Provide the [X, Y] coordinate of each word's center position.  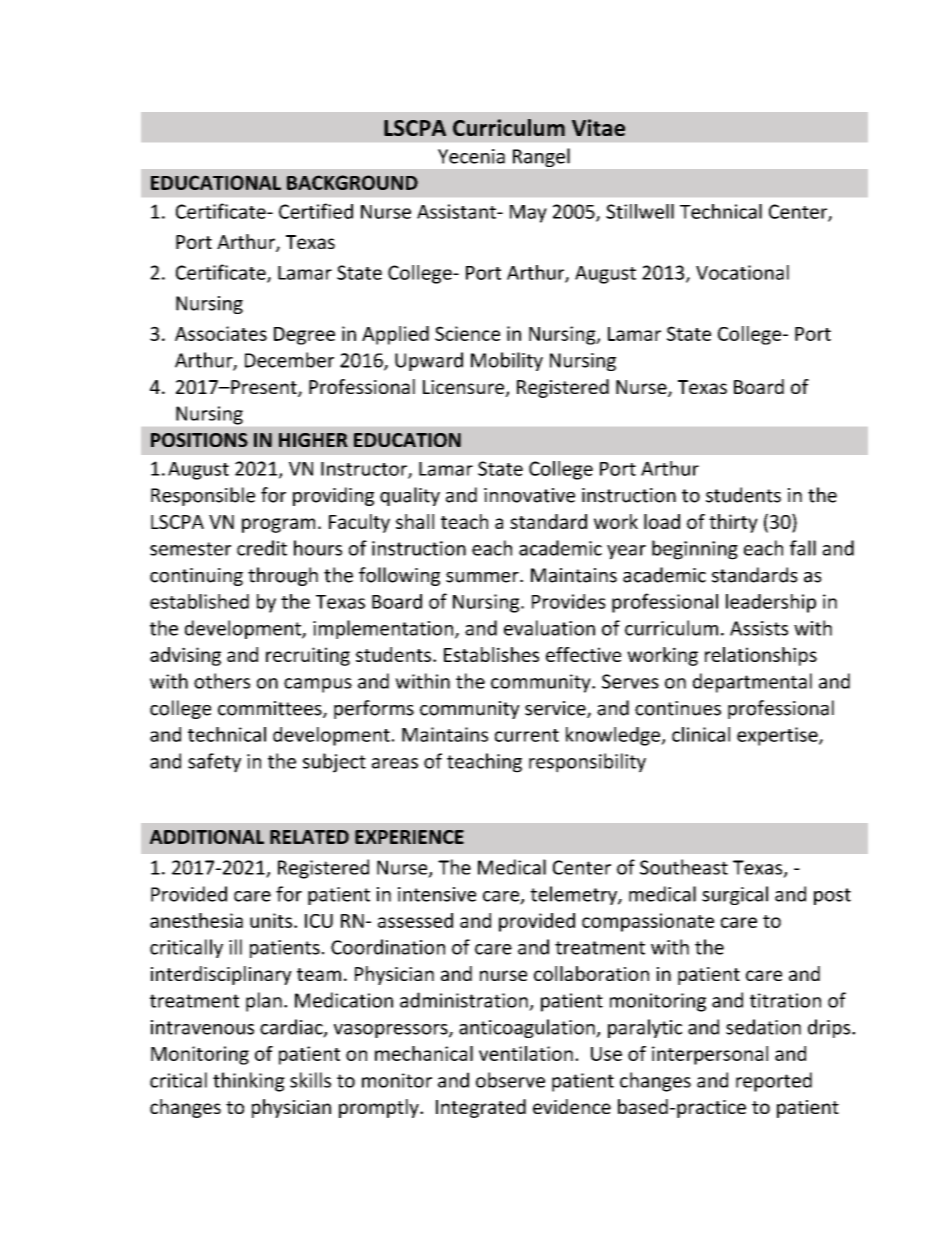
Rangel [541, 157]
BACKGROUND [352, 182]
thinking [249, 1082]
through [283, 576]
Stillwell [640, 211]
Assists [759, 628]
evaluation [549, 628]
